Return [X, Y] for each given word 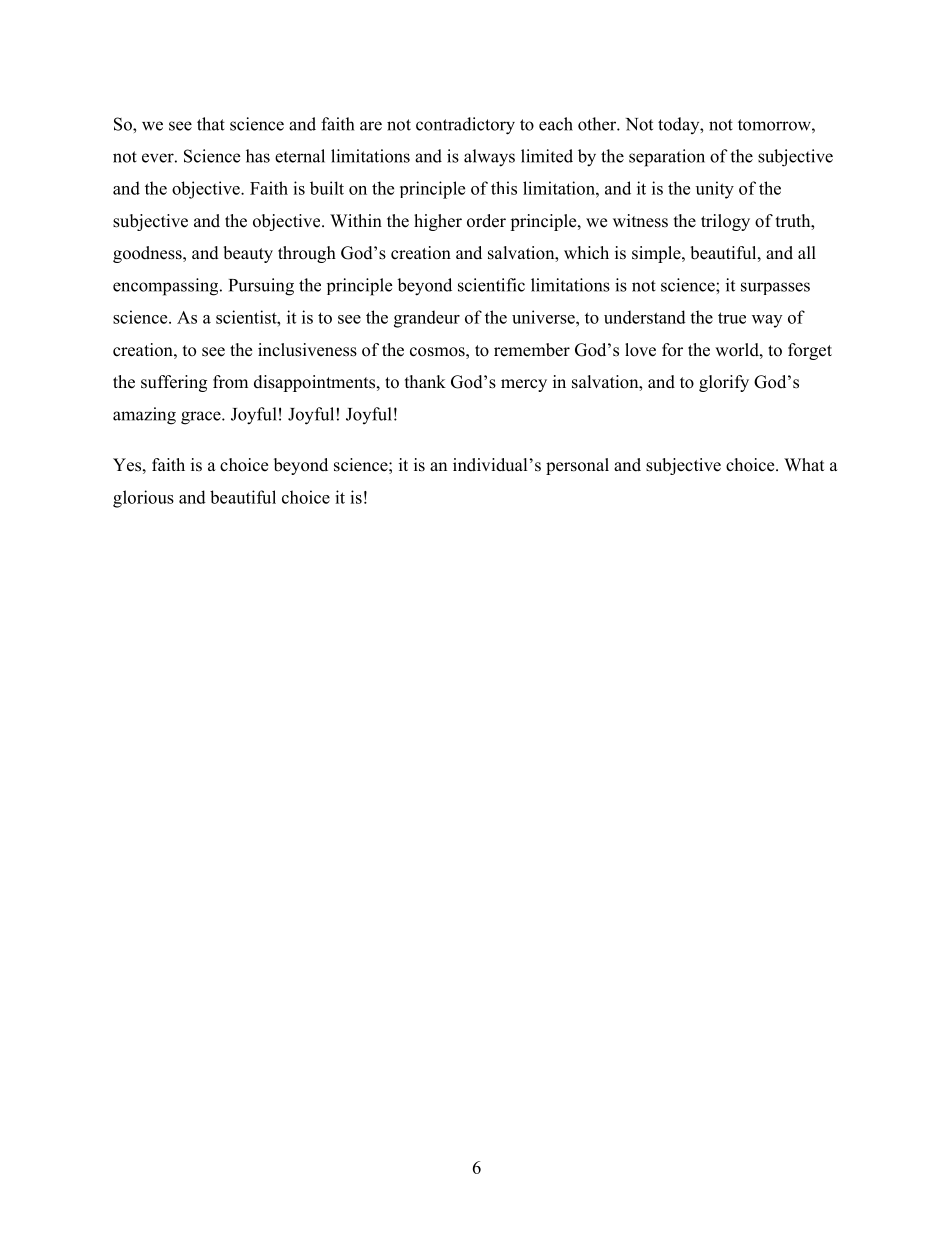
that [211, 124]
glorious [143, 499]
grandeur [427, 319]
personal [577, 466]
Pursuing [261, 287]
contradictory [465, 126]
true [732, 318]
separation [667, 158]
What [804, 464]
